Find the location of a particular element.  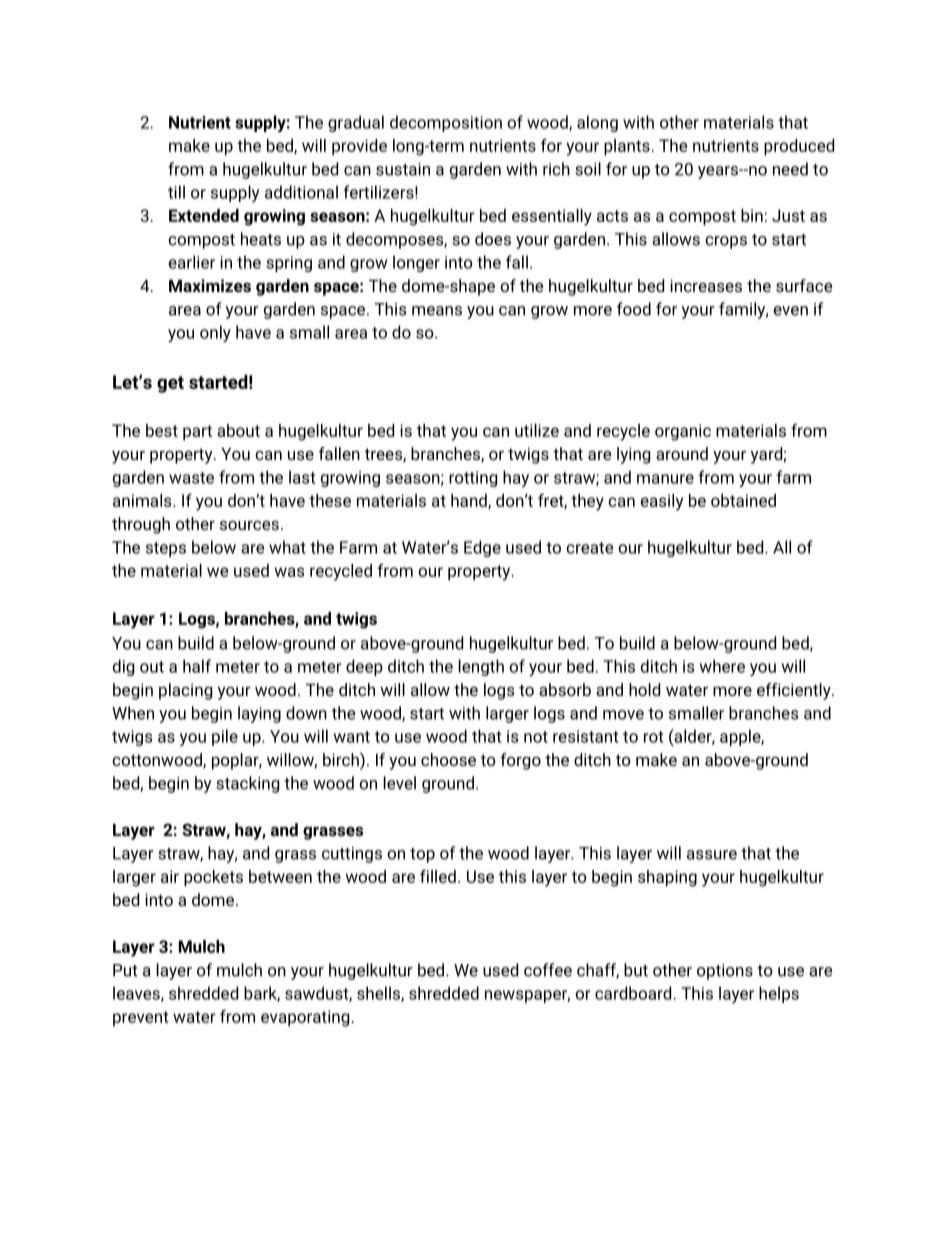

assure is located at coordinates (712, 855).
